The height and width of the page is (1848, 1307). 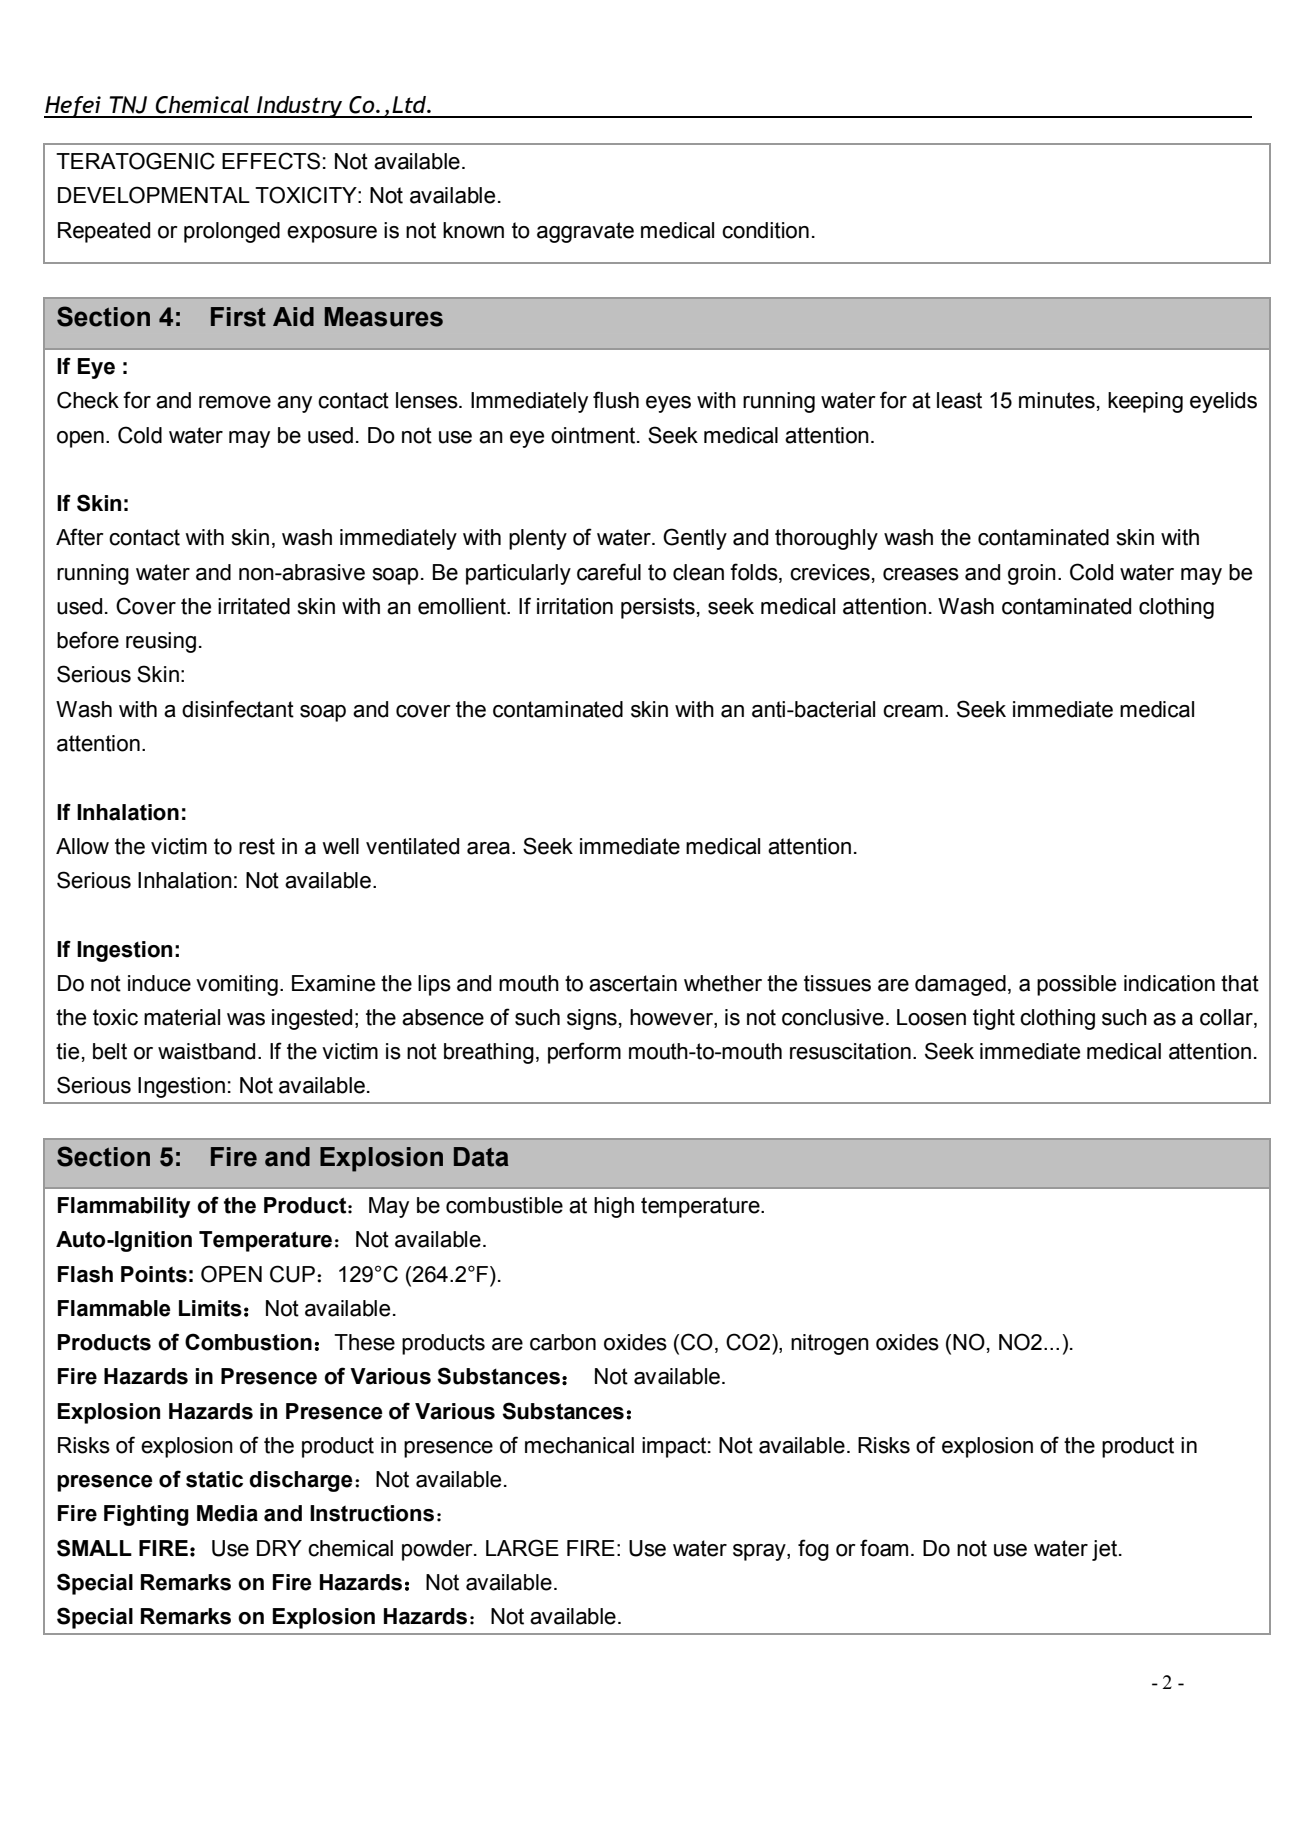 What do you see at coordinates (585, 232) in the page?
I see `aggravate` at bounding box center [585, 232].
